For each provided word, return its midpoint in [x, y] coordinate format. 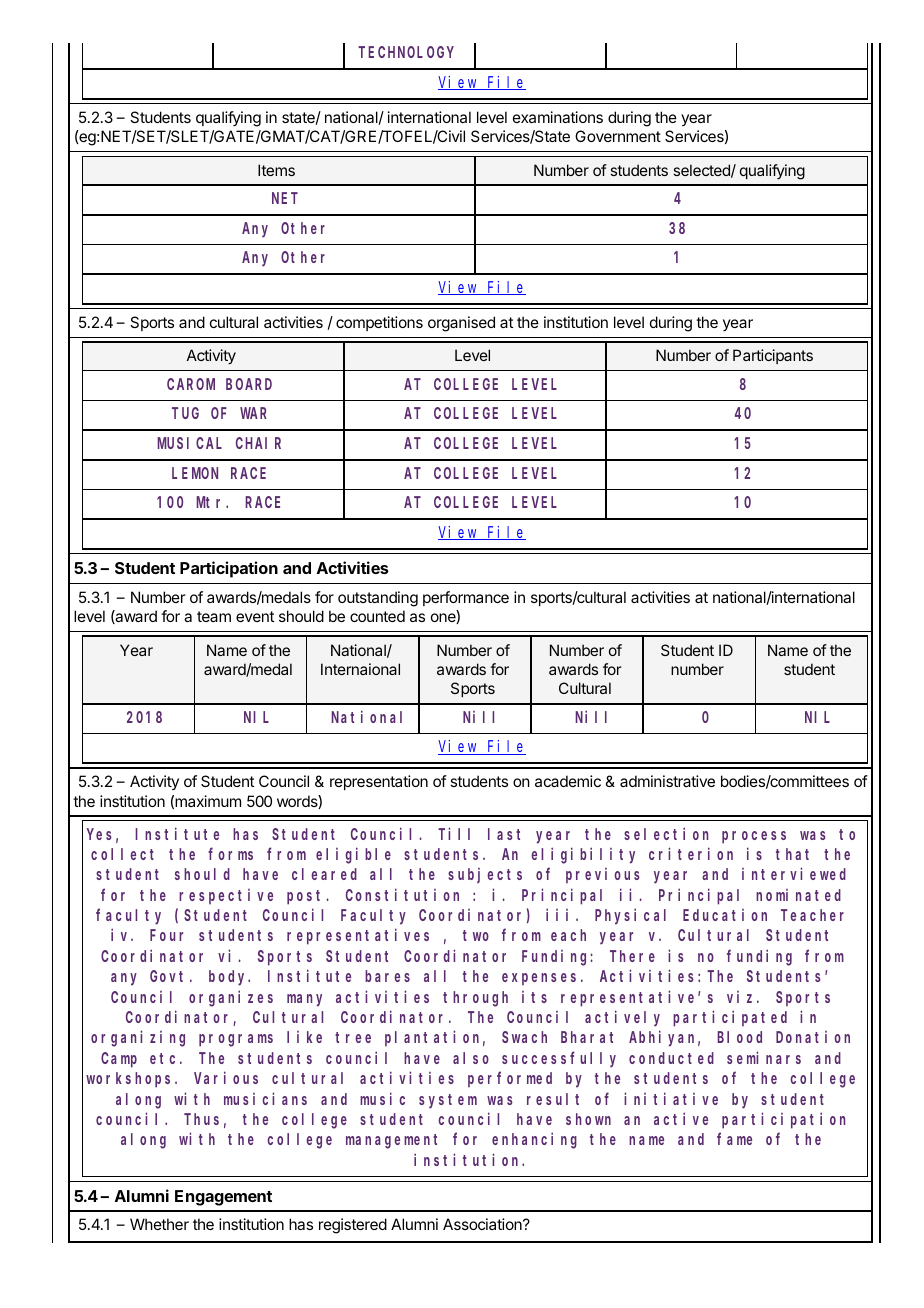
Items [276, 170]
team [214, 616]
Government [618, 136]
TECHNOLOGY [406, 52]
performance [466, 598]
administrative [667, 781]
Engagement [223, 1198]
